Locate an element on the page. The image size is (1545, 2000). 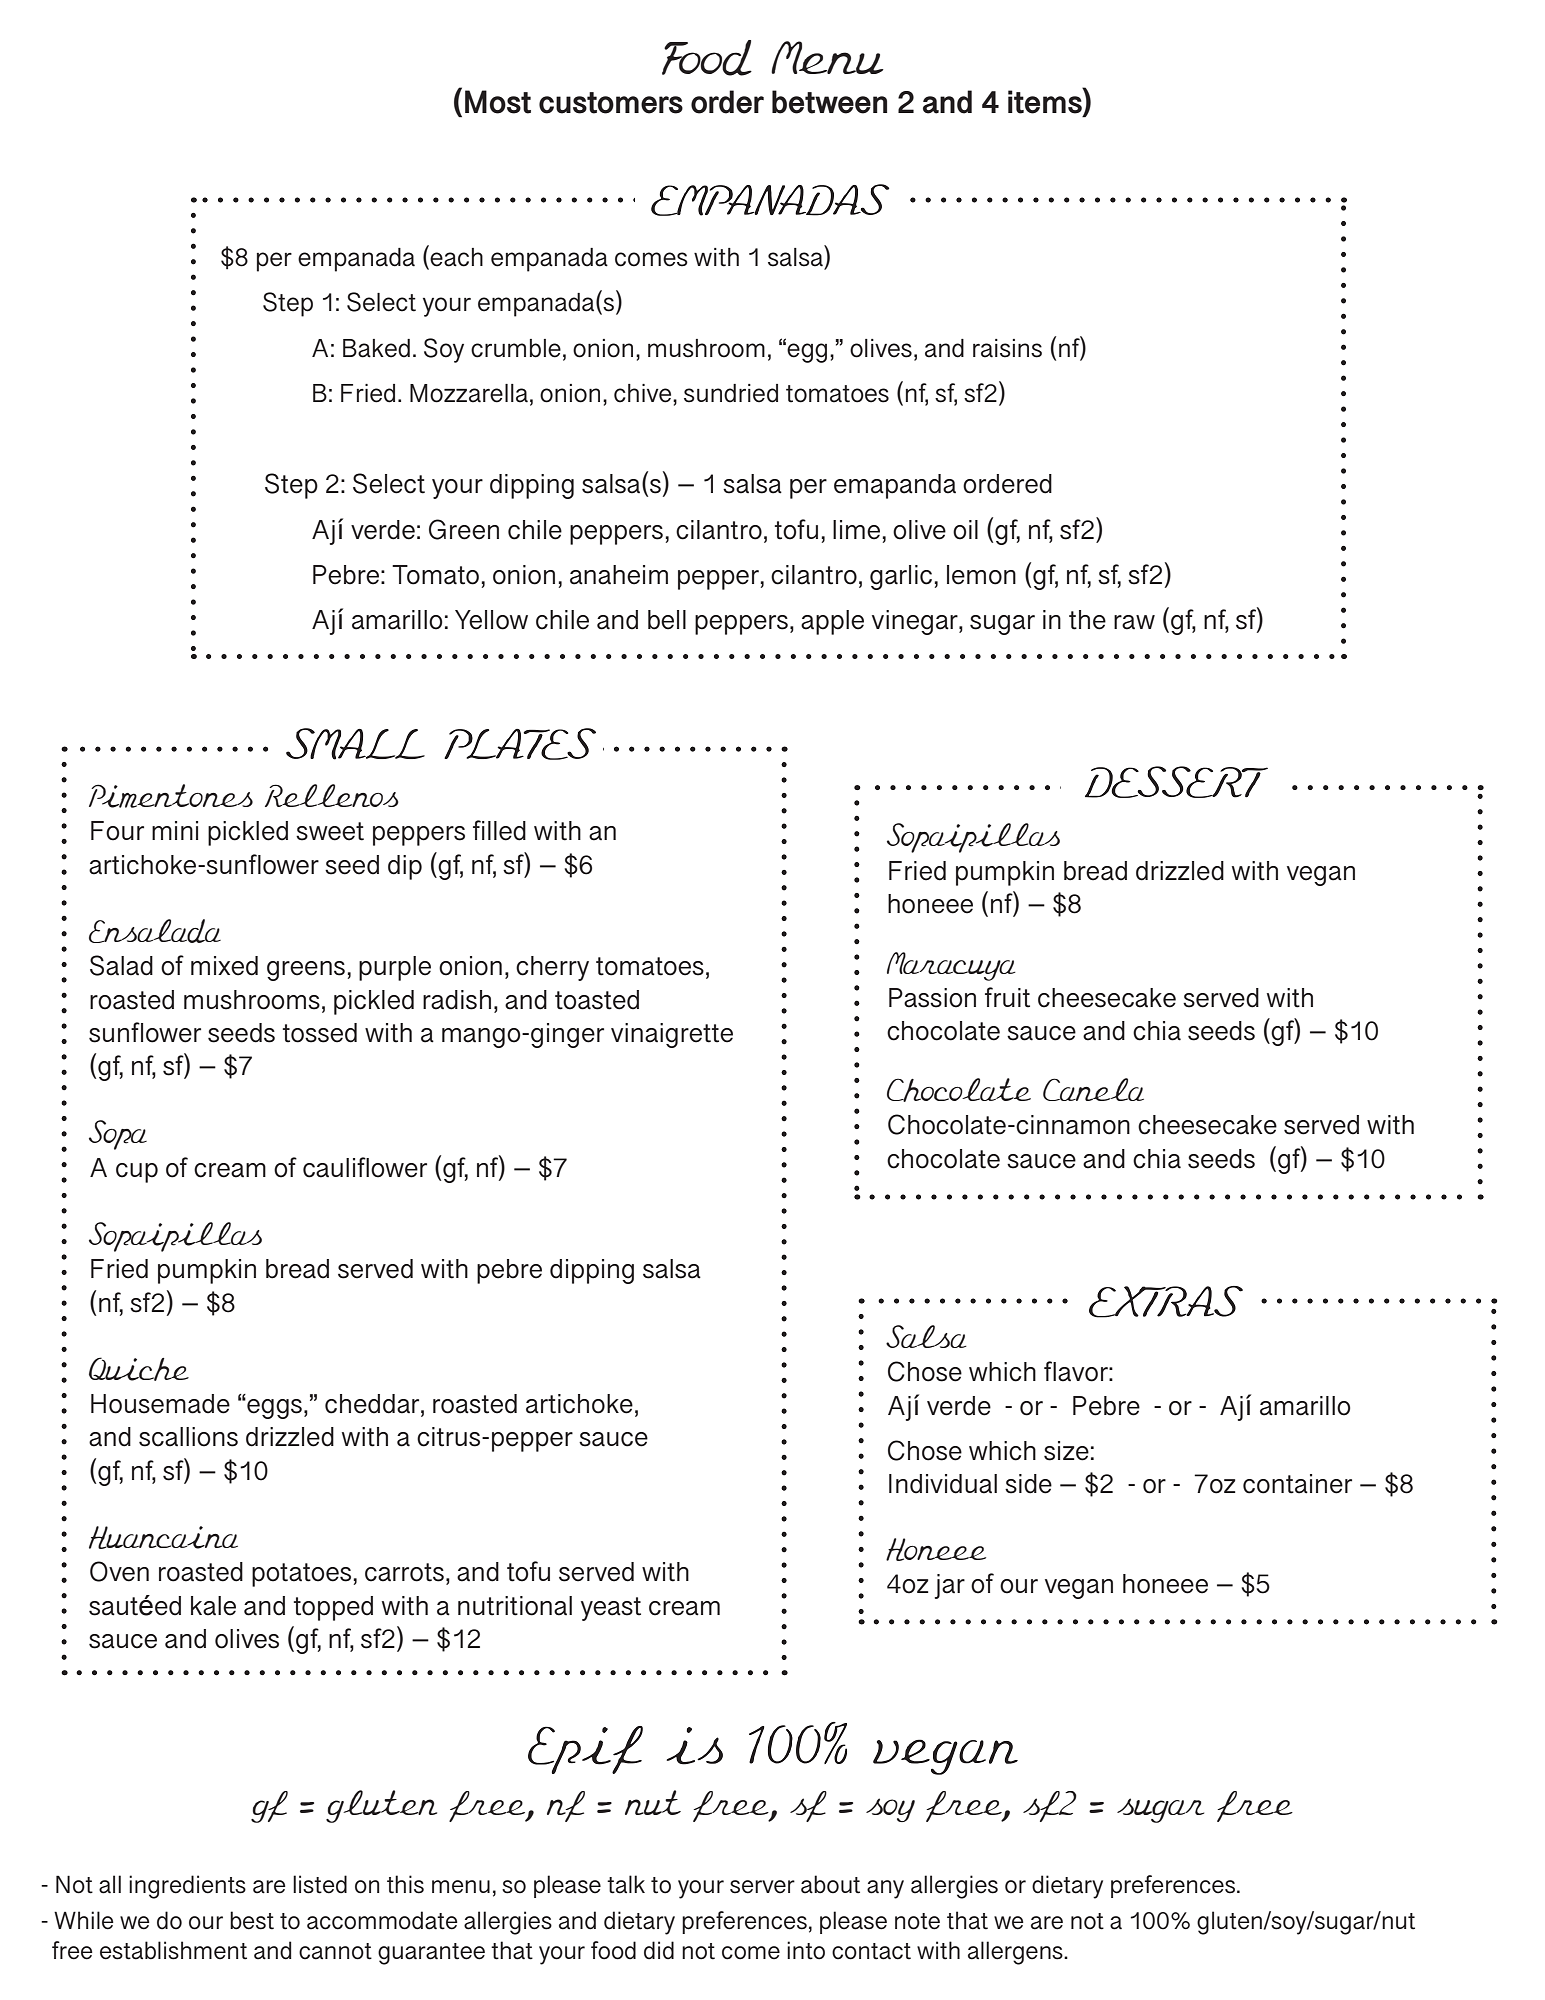
raw is located at coordinates (1134, 622).
